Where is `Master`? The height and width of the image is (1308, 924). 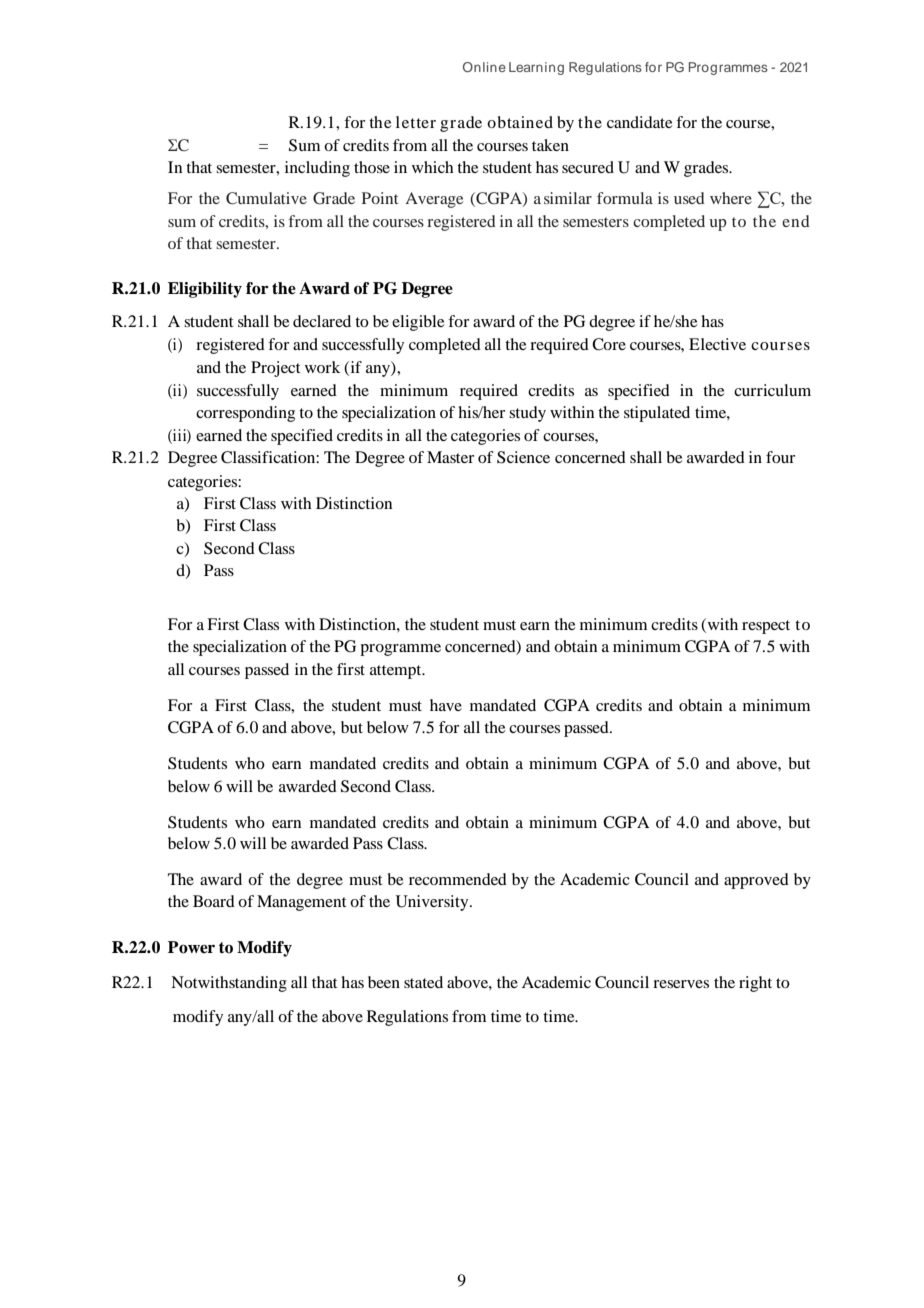
Master is located at coordinates (450, 457).
